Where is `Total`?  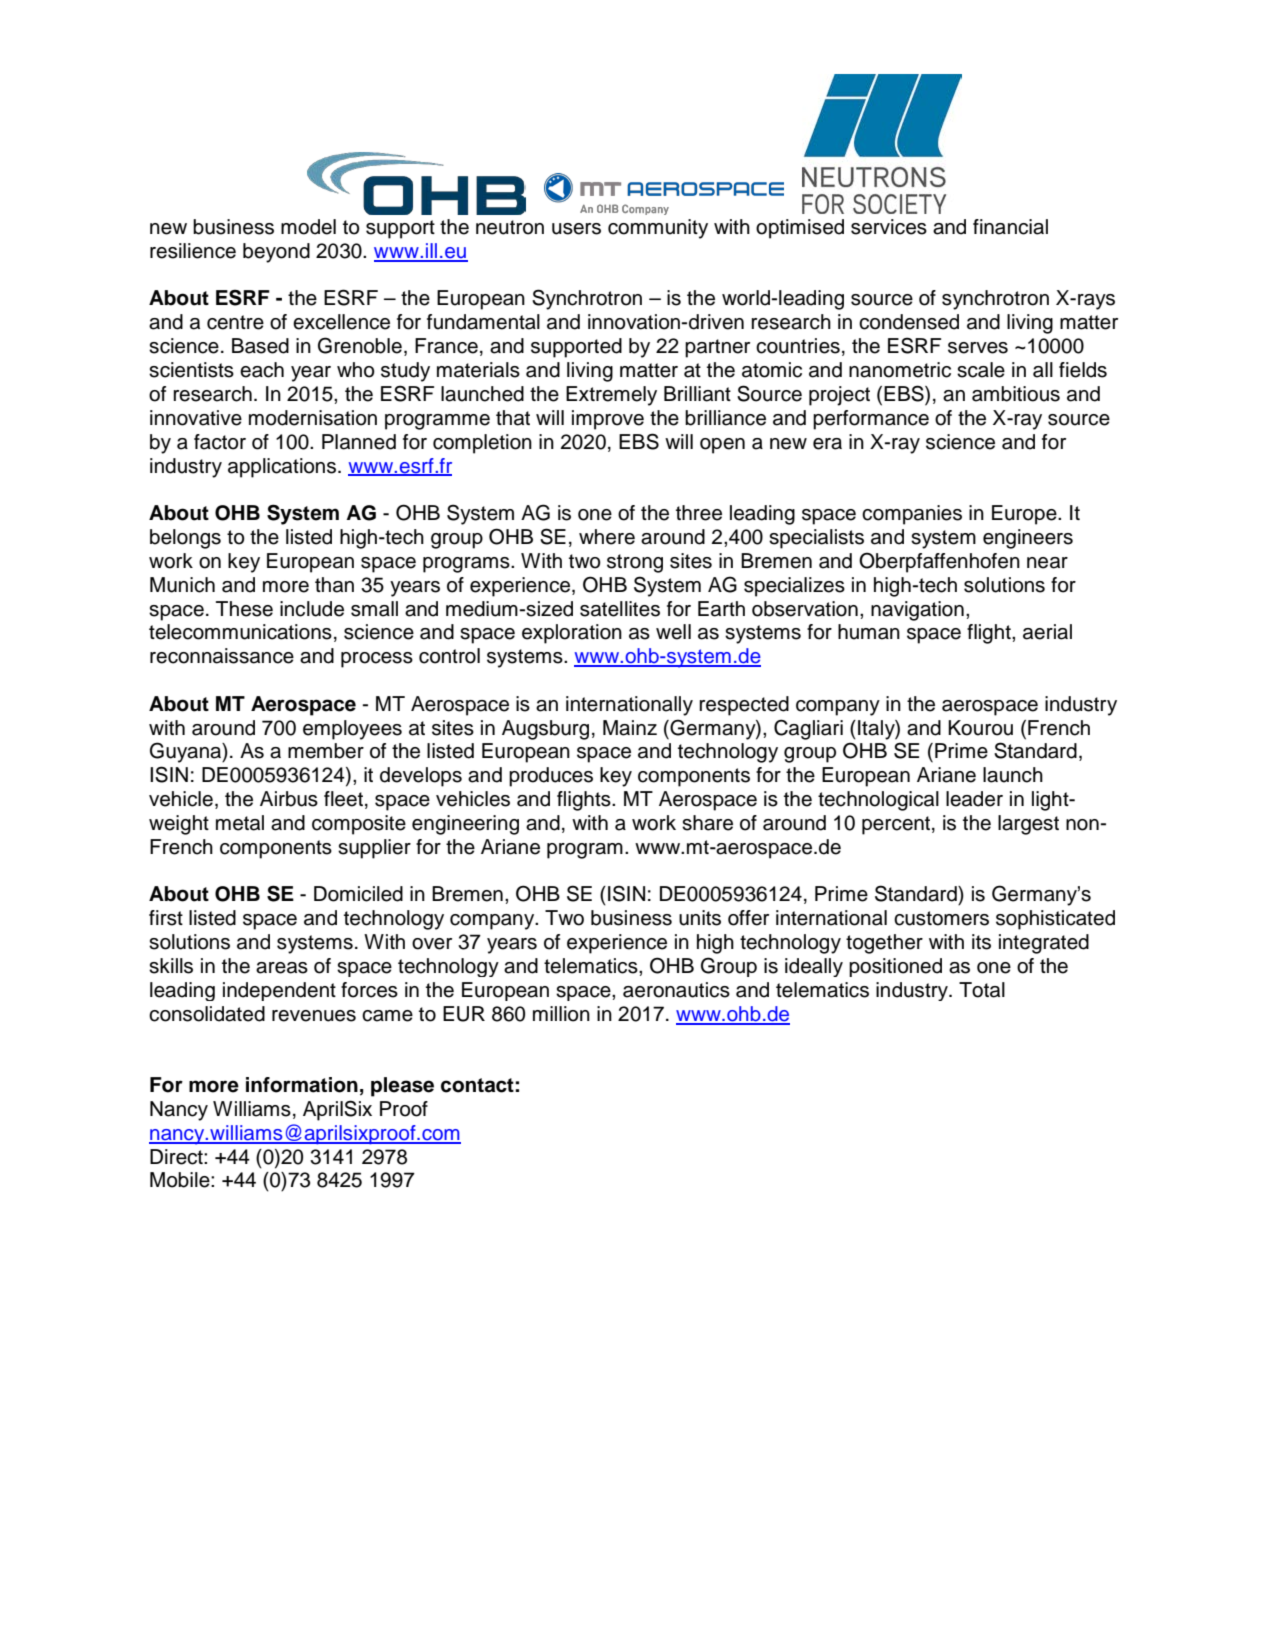 Total is located at coordinates (982, 990).
